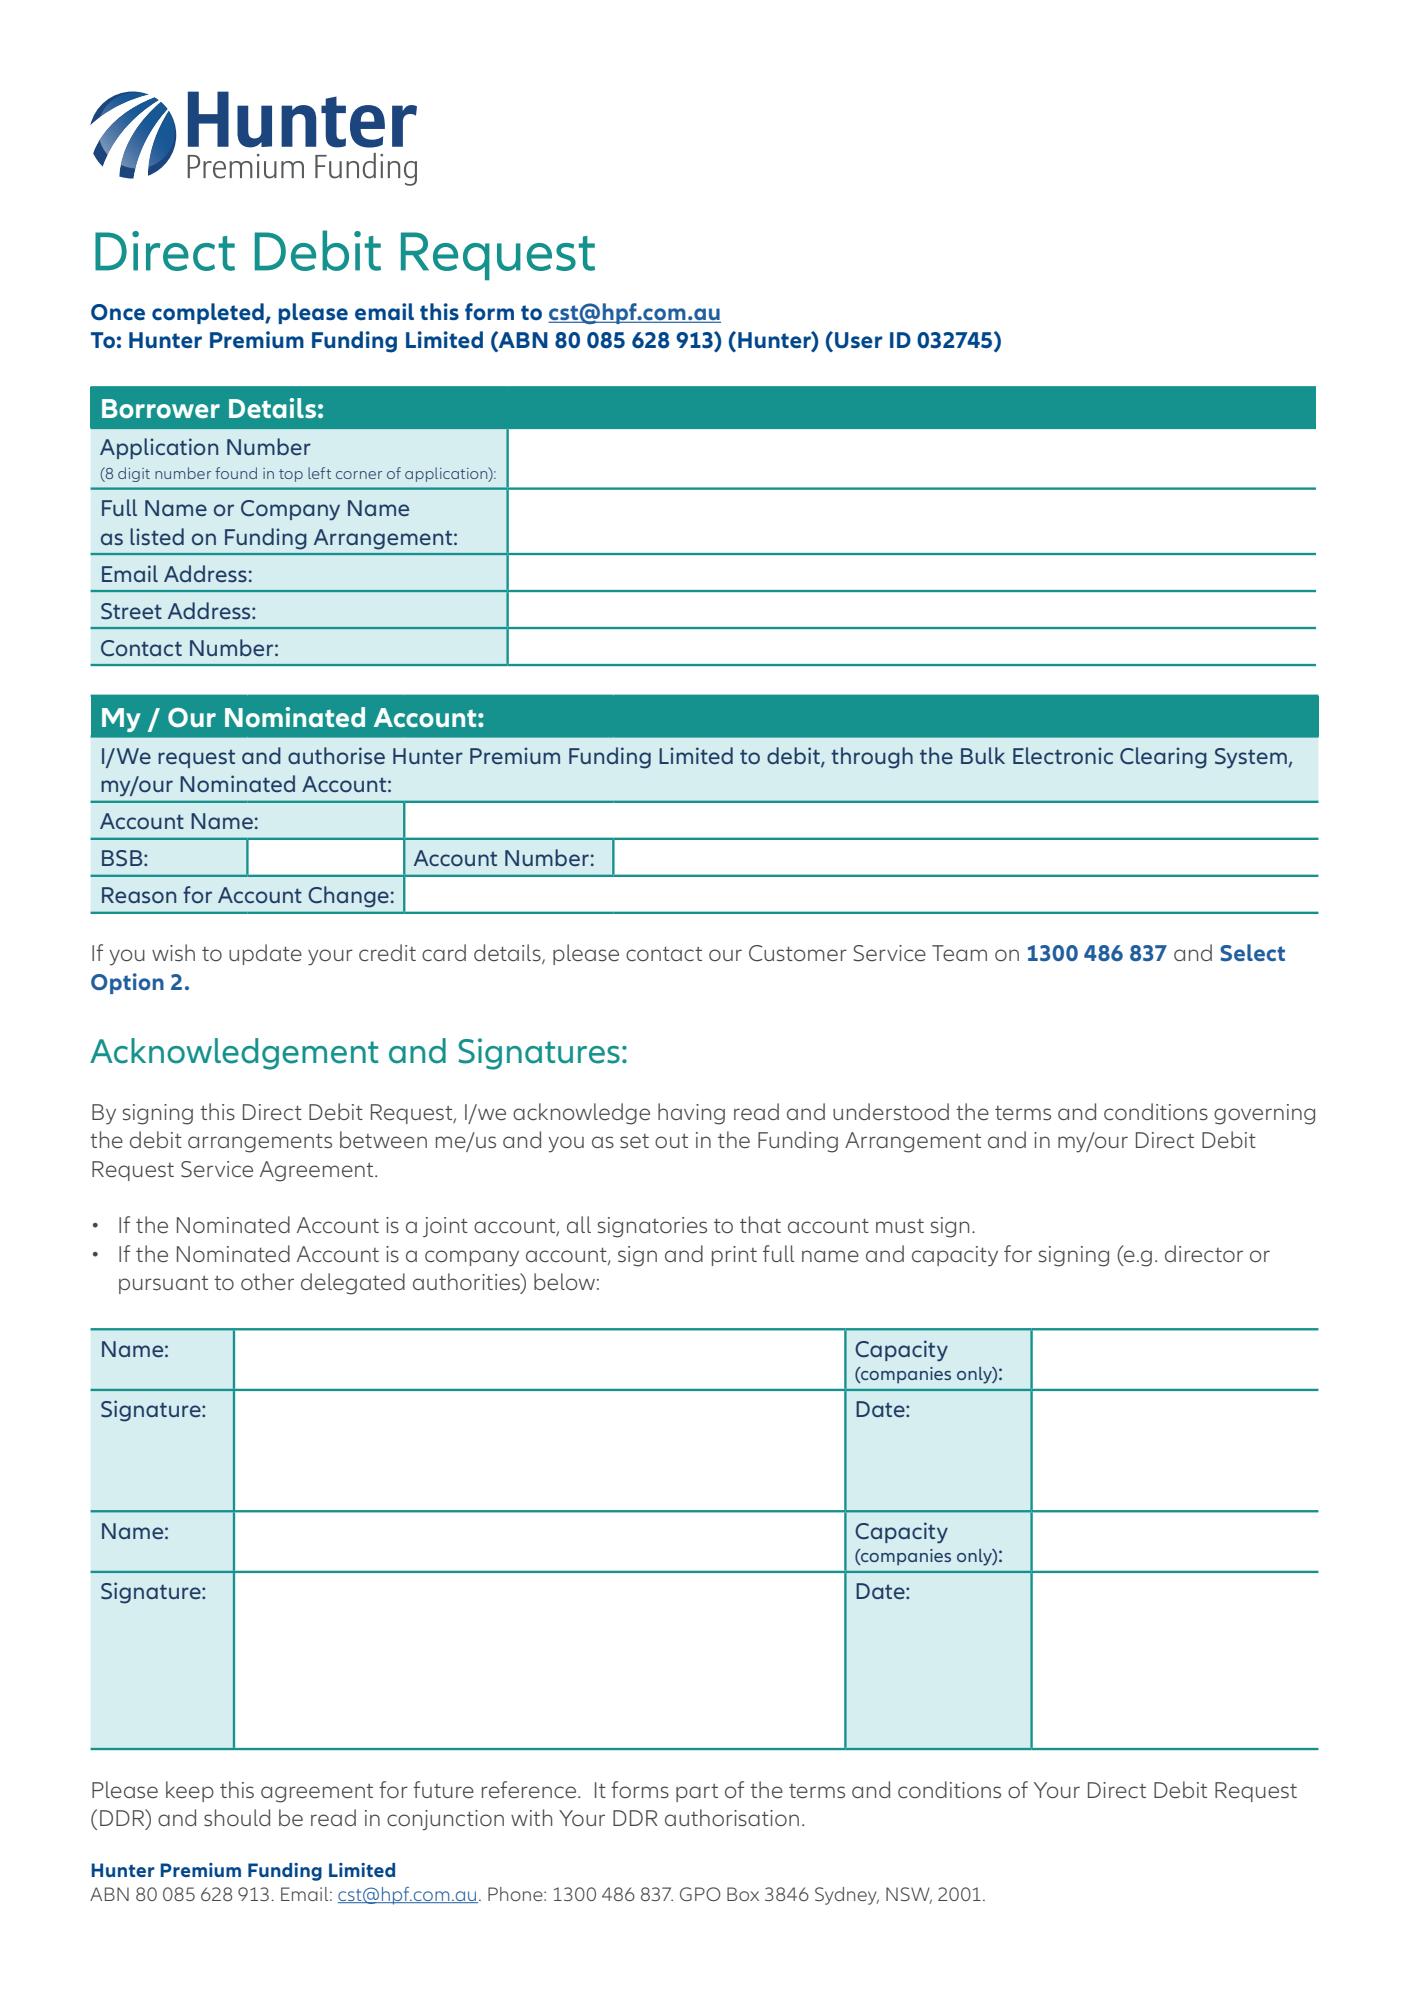 This screenshot has width=1409, height=1992. What do you see at coordinates (859, 340) in the screenshot?
I see `User` at bounding box center [859, 340].
